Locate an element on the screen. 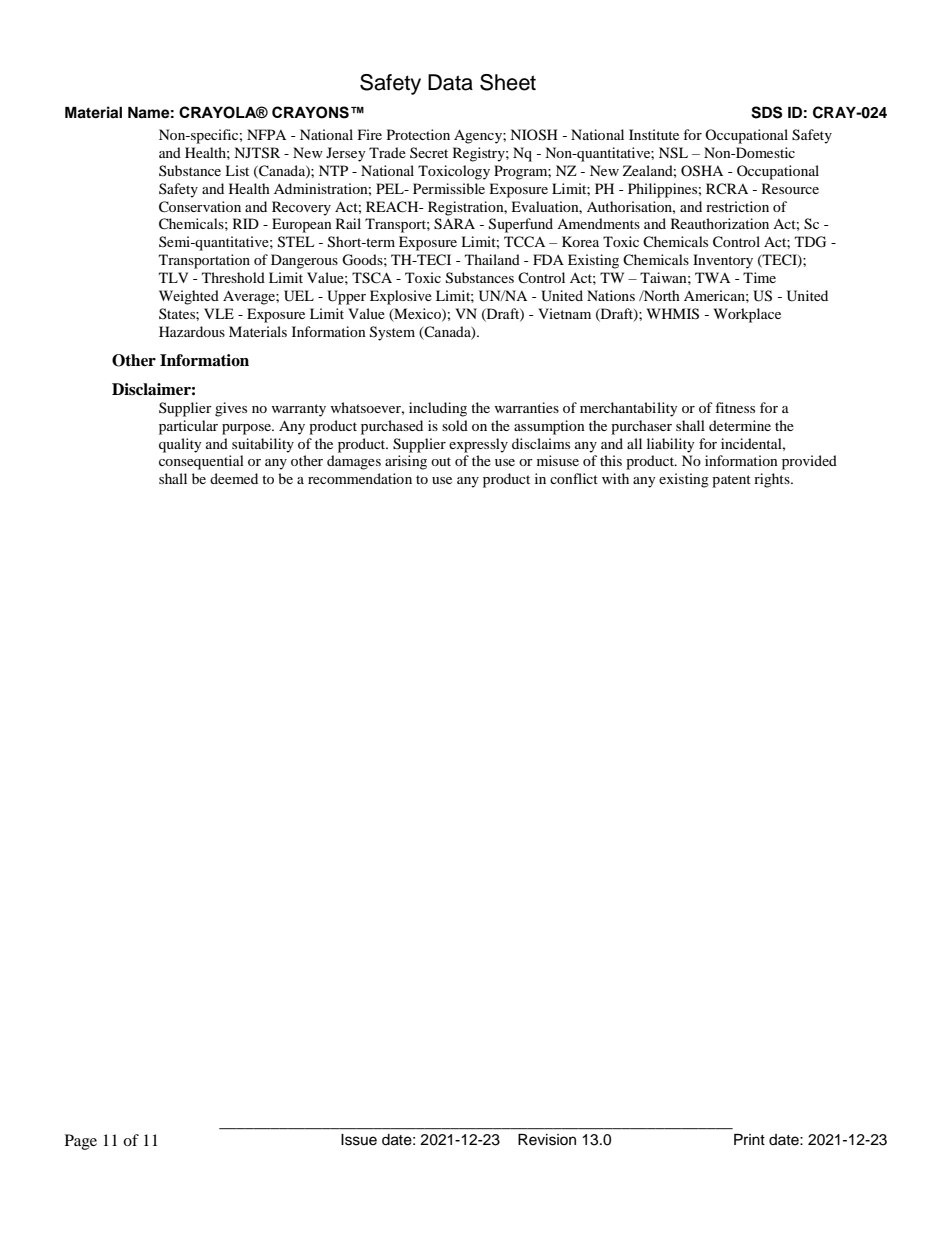 The height and width of the screenshot is (1233, 952). Page is located at coordinates (81, 1142).
